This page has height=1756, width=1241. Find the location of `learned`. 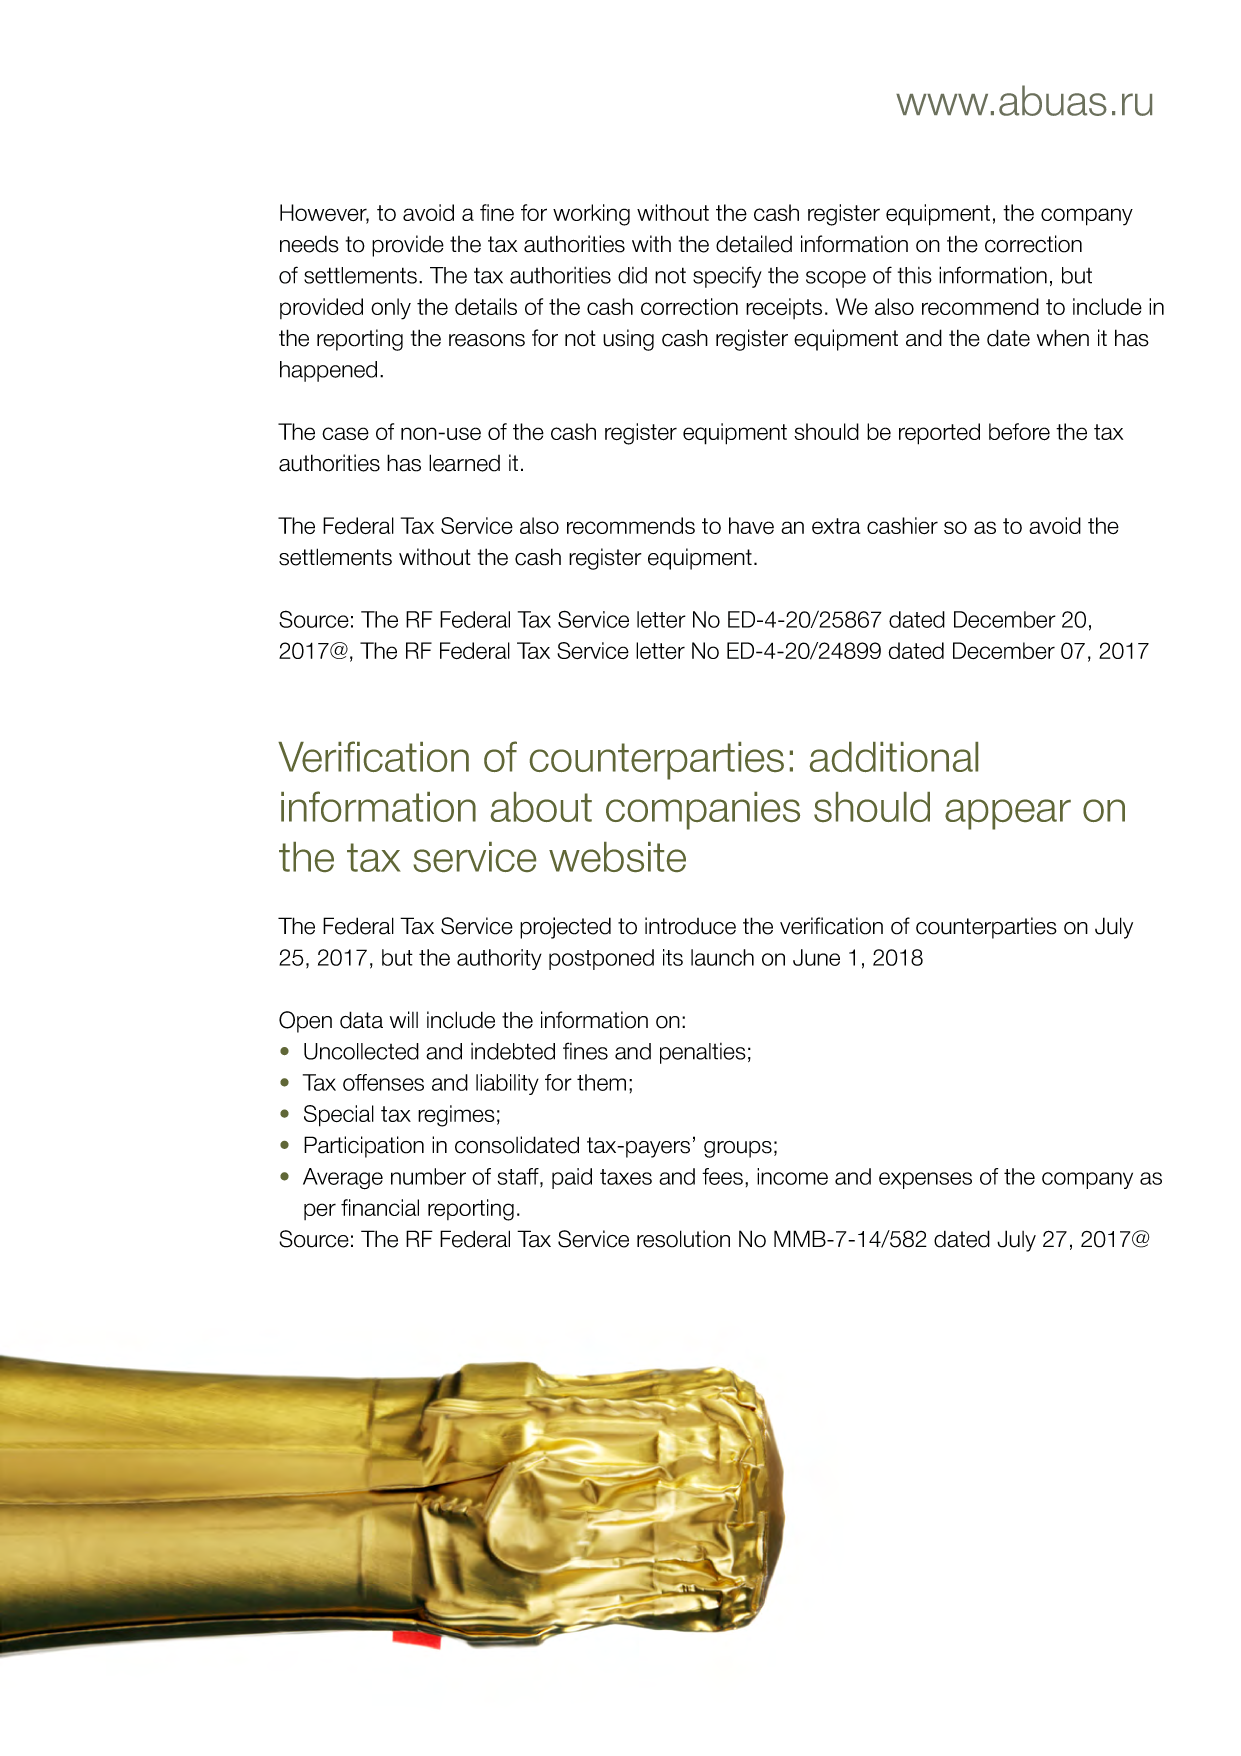

learned is located at coordinates (464, 463).
